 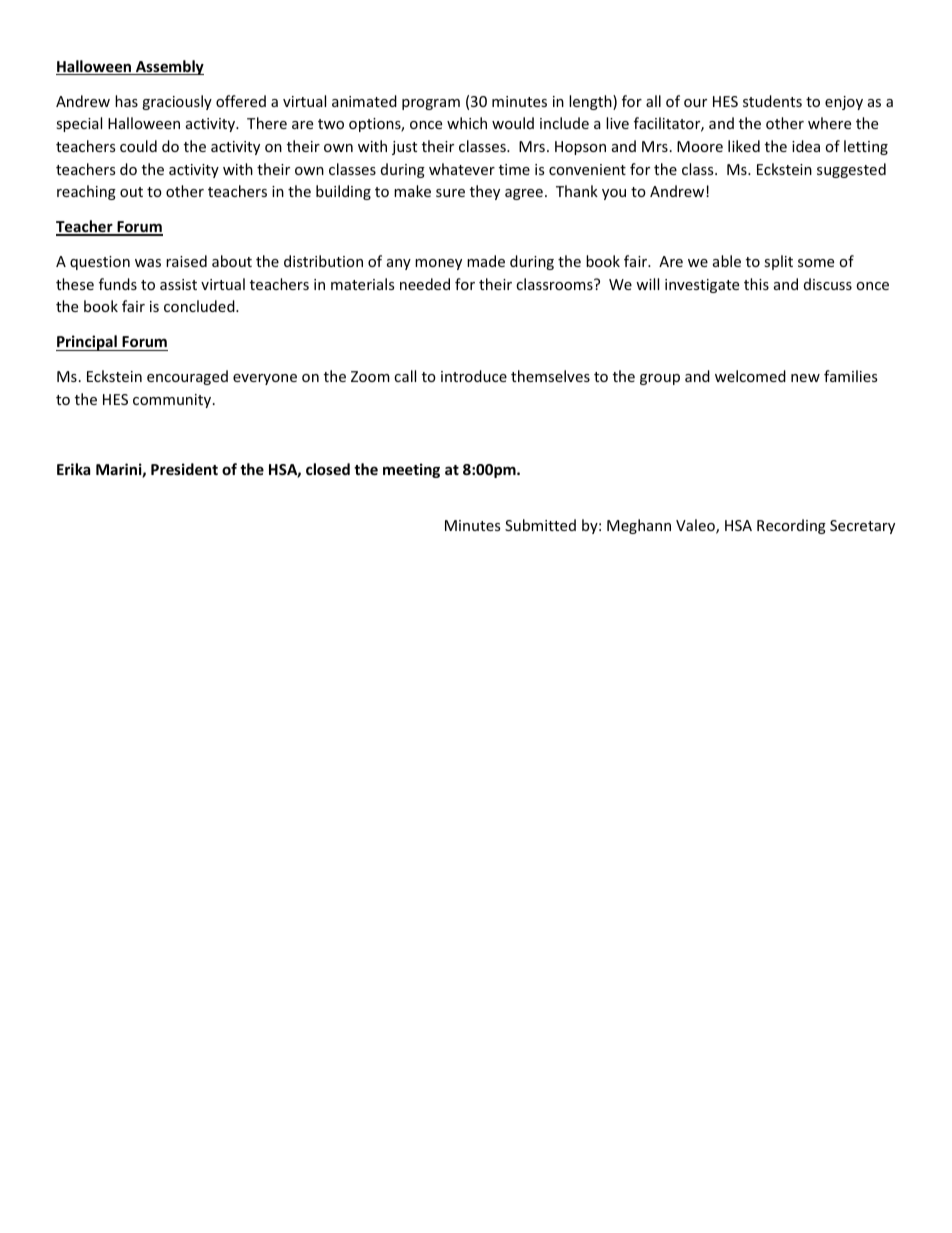 I want to click on introduce, so click(x=474, y=376).
